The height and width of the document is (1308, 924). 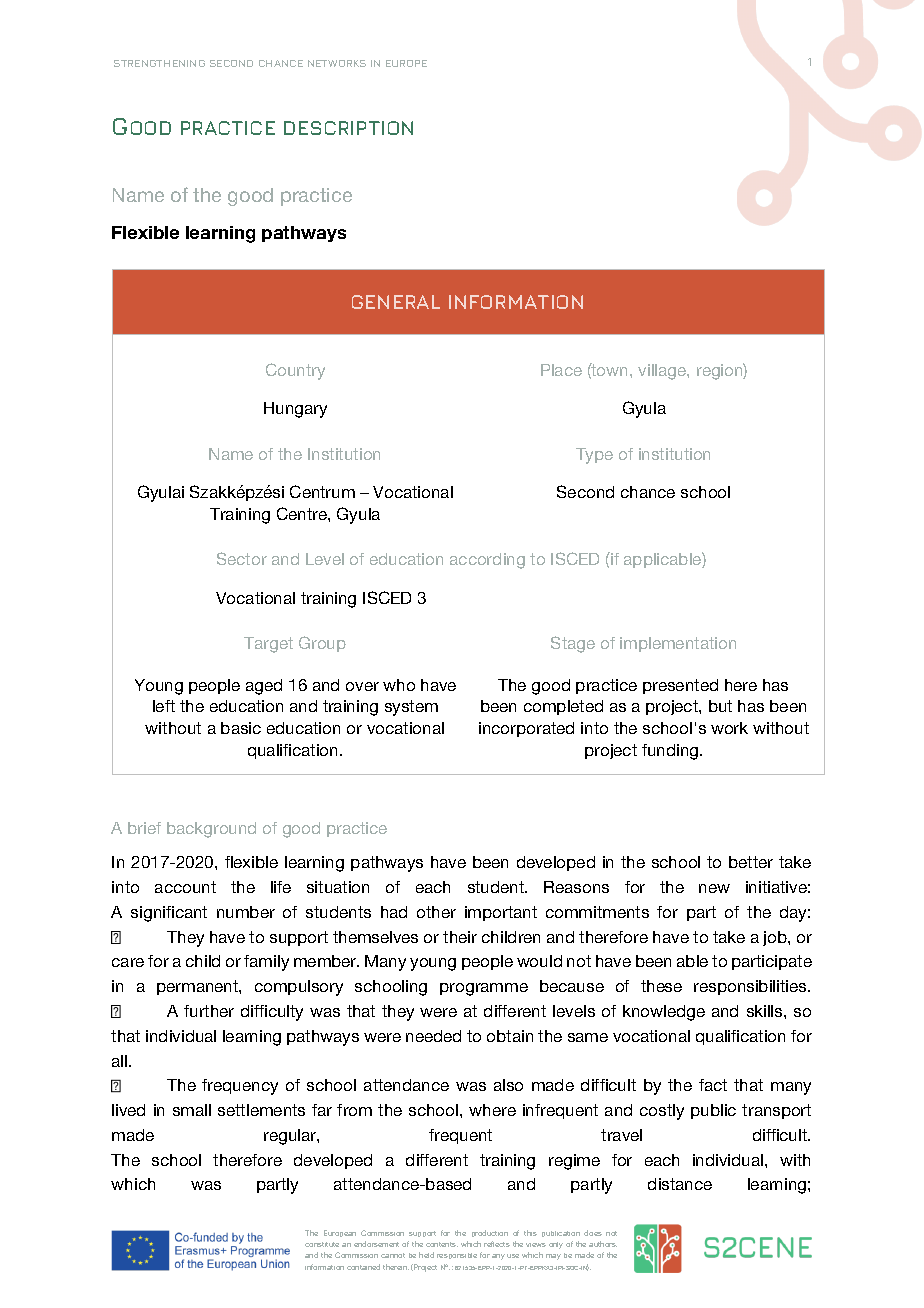 What do you see at coordinates (348, 128) in the document?
I see `DESCRIPTION` at bounding box center [348, 128].
